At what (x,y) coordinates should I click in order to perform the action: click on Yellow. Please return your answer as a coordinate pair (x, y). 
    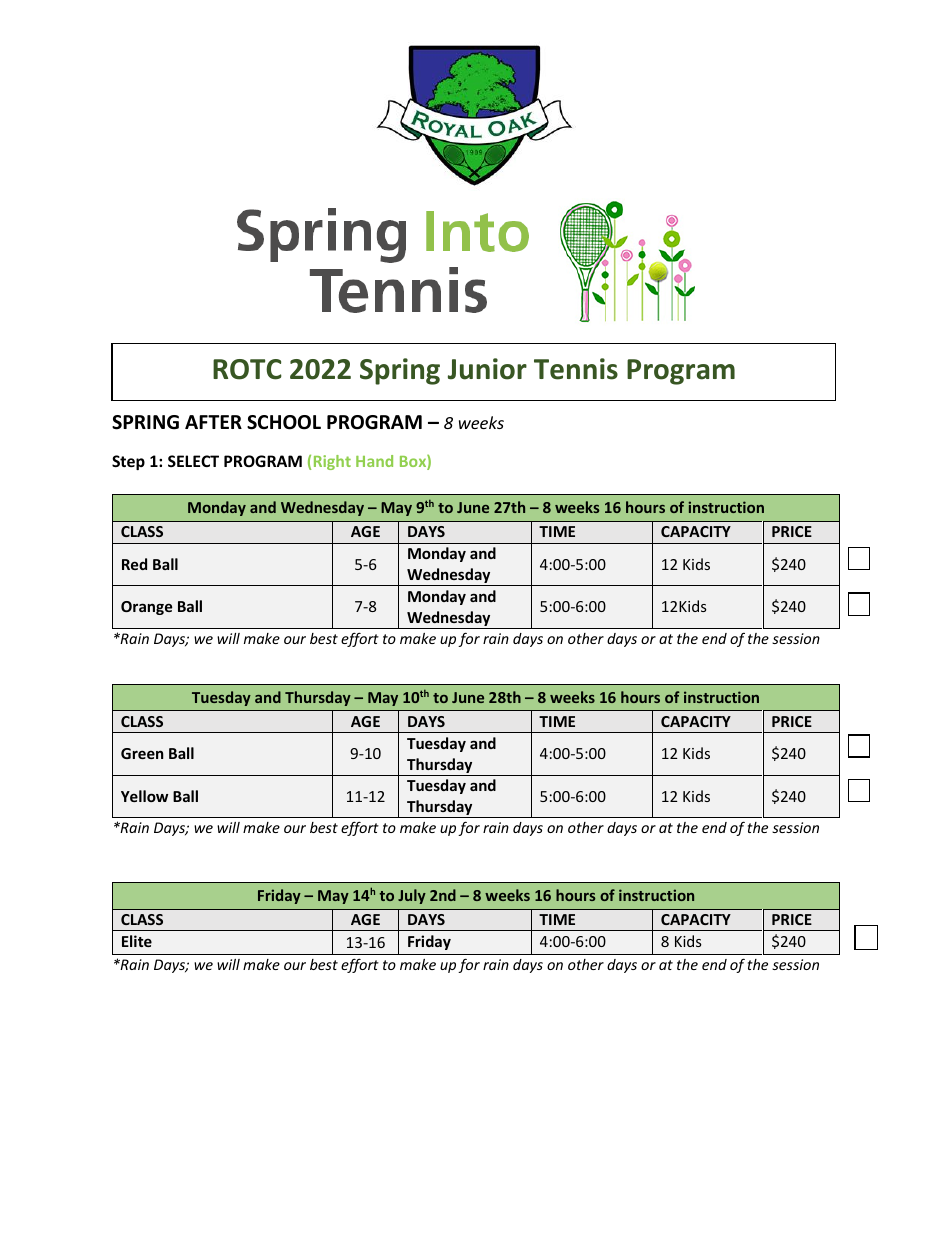
    Looking at the image, I should click on (144, 796).
